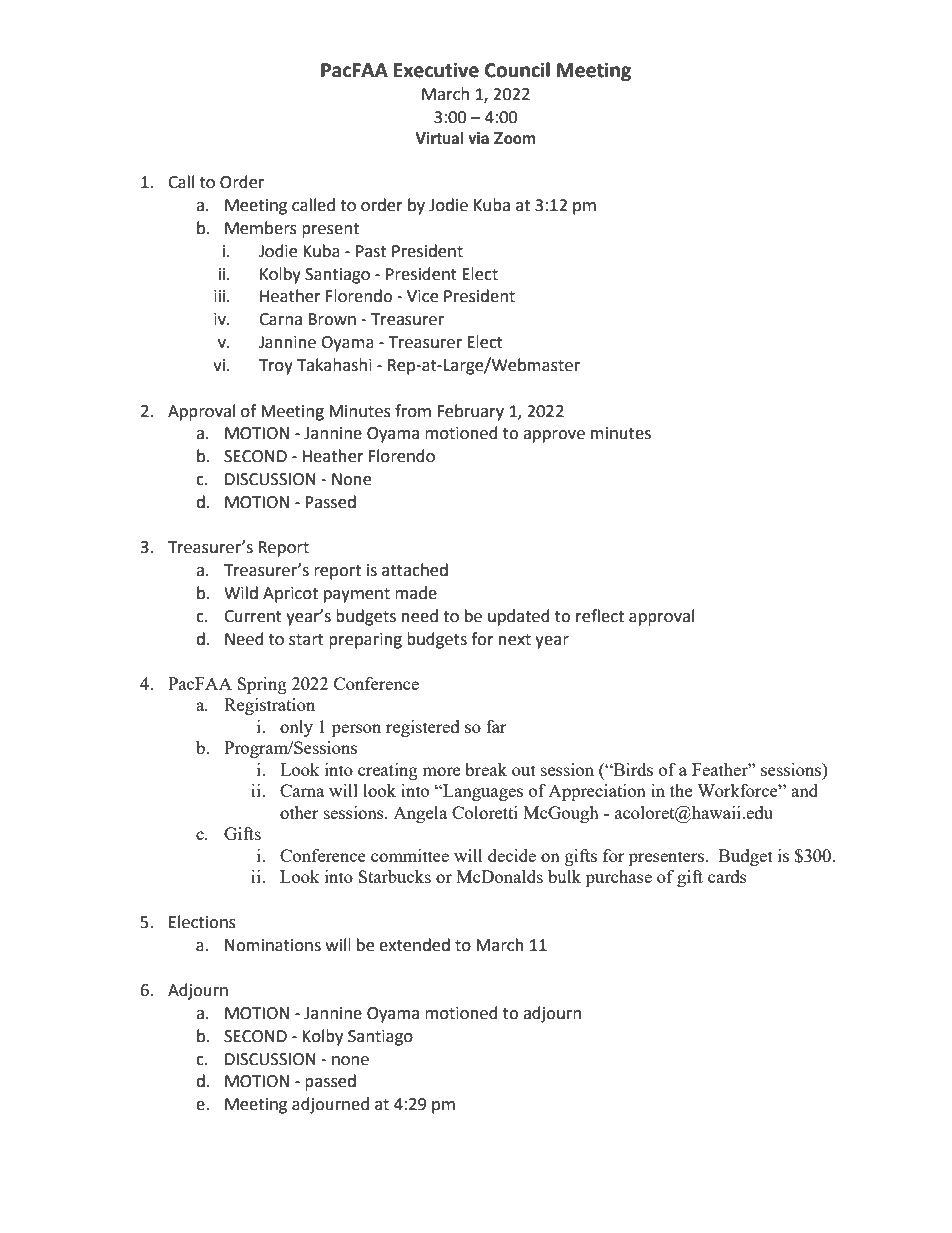 Image resolution: width=952 pixels, height=1233 pixels. Describe the element at coordinates (727, 876) in the screenshot. I see `cards` at that location.
